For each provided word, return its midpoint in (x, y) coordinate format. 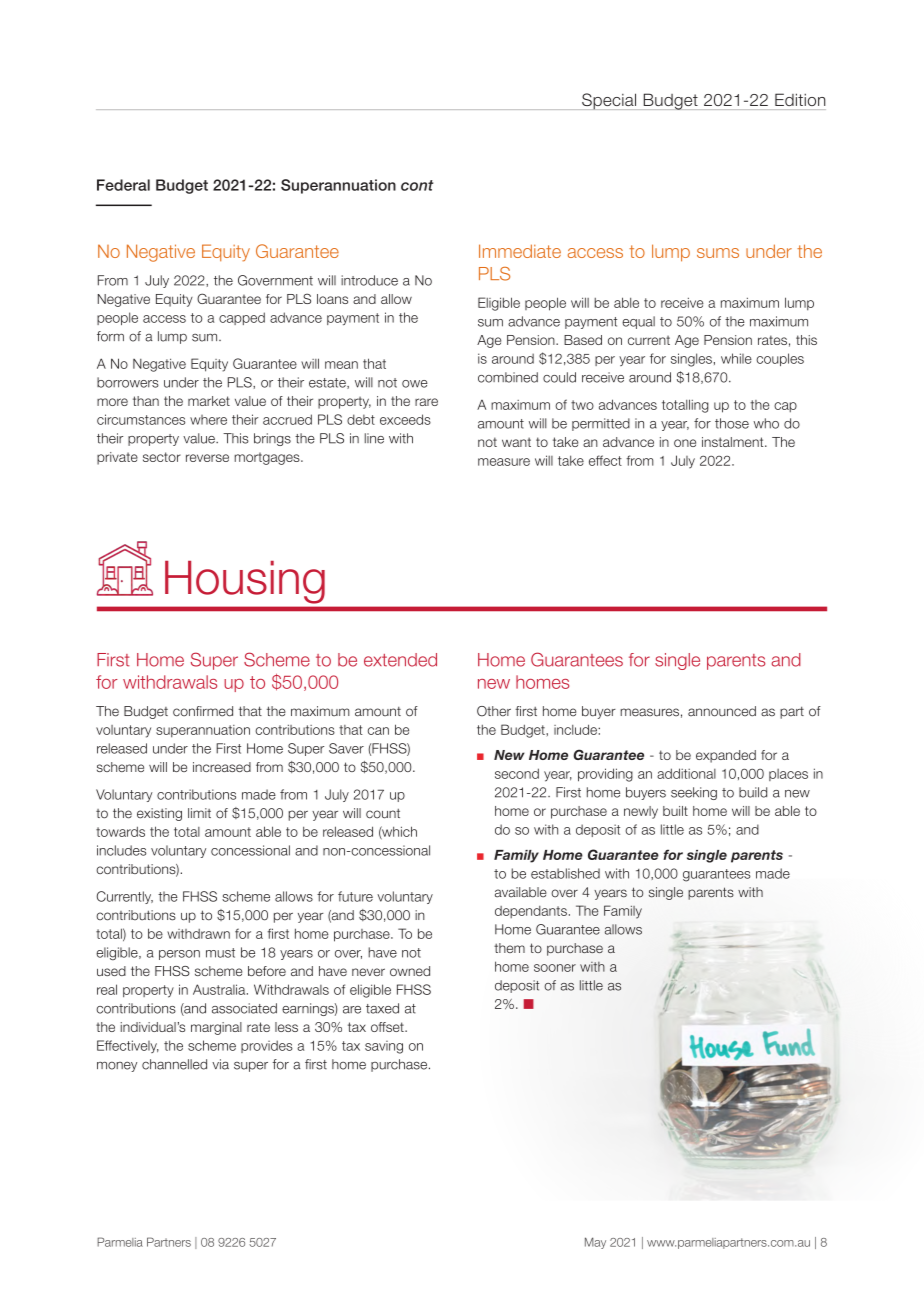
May (595, 1243)
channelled (174, 1064)
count (383, 814)
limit (199, 813)
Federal (123, 185)
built (675, 811)
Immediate (520, 251)
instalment (734, 442)
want (516, 442)
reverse (207, 458)
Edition (800, 99)
